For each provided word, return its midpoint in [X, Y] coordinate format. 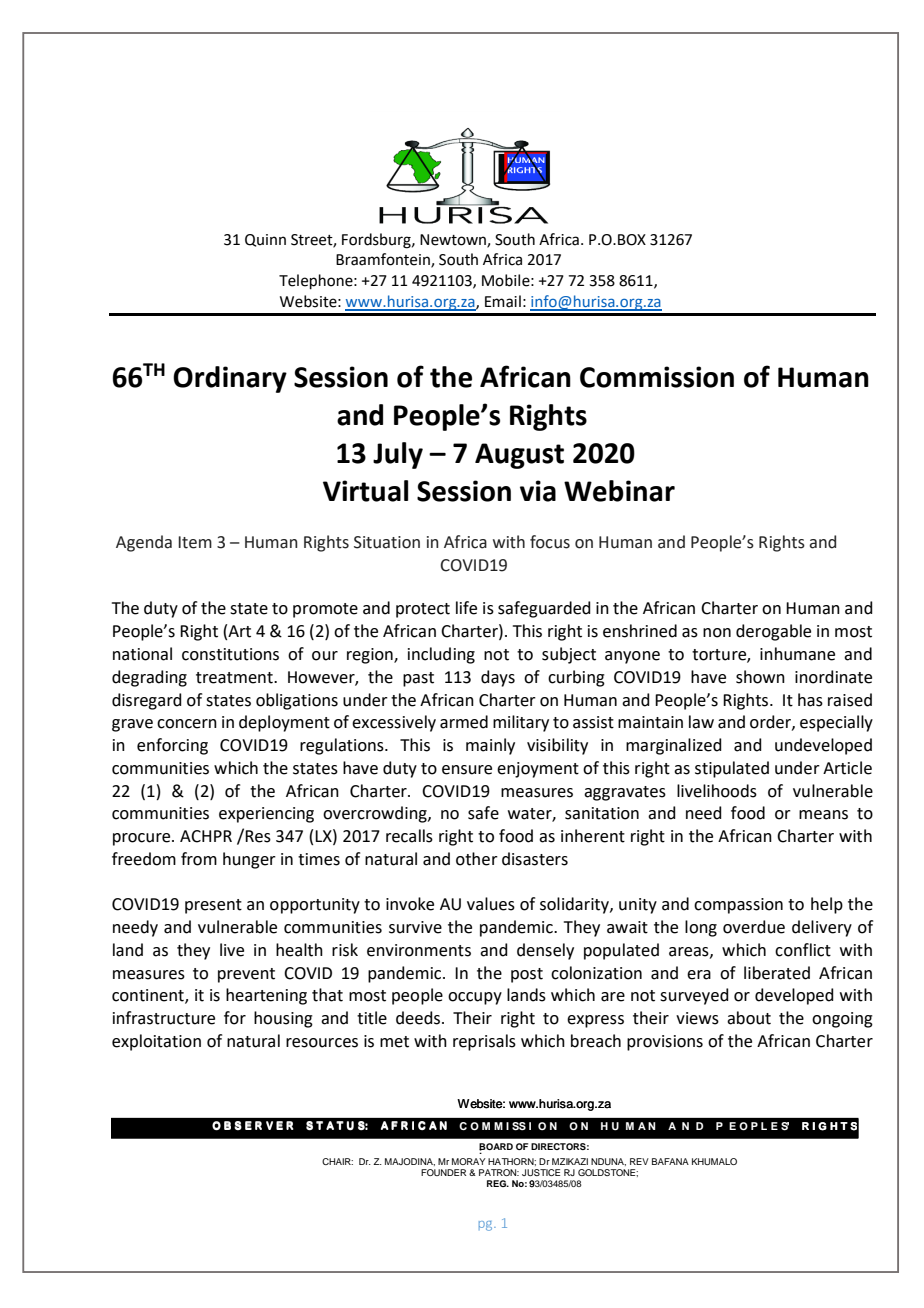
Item [195, 542]
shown [760, 677]
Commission [657, 377]
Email [503, 301]
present [213, 906]
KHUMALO [714, 1161]
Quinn [265, 240]
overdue [754, 927]
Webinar [619, 491]
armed [464, 722]
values [491, 904]
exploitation [156, 1042]
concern [187, 724]
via [538, 491]
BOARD [496, 1147]
